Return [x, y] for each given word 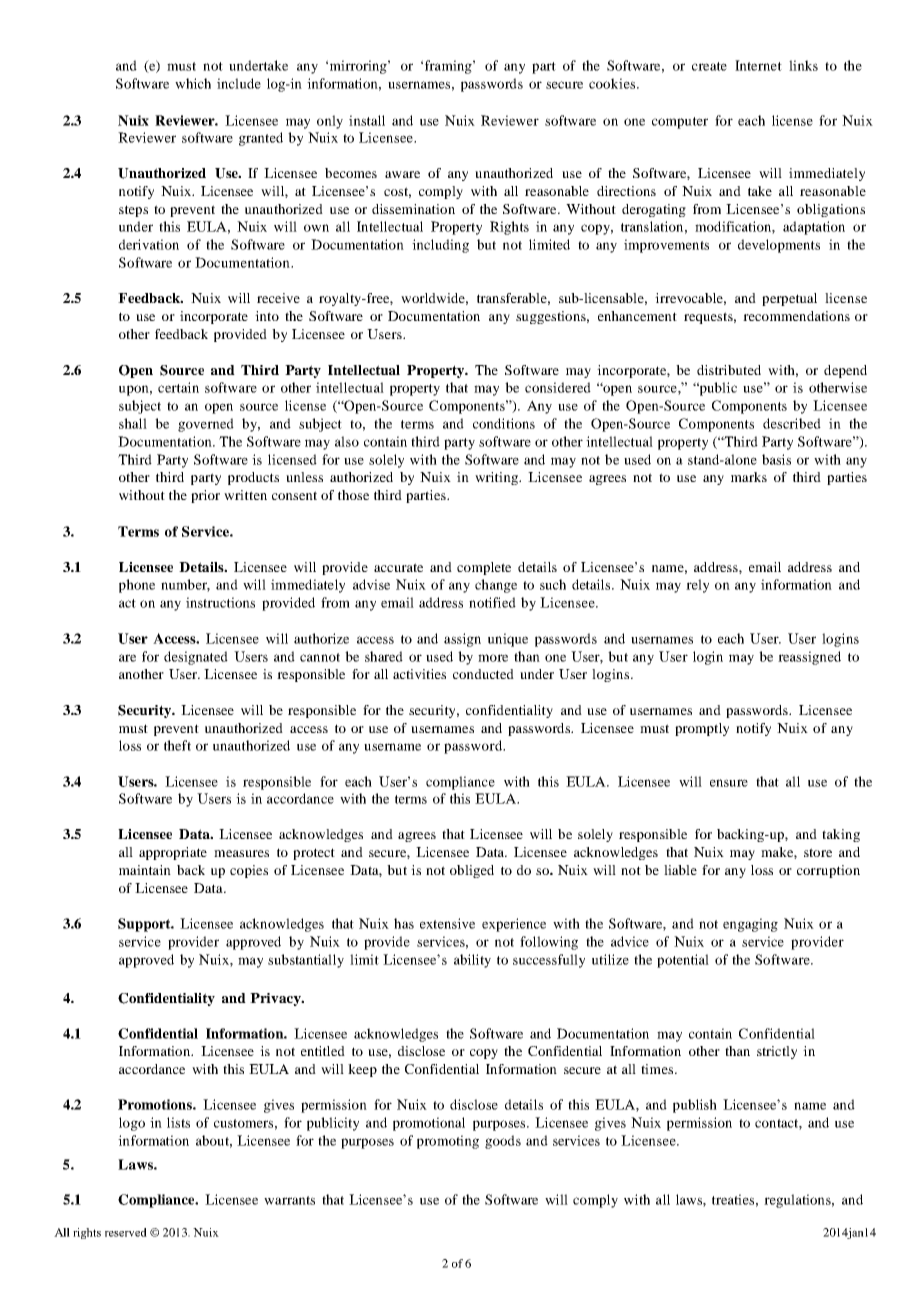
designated [196, 658]
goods [503, 1142]
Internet [758, 65]
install [367, 120]
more [493, 658]
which [193, 83]
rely [697, 586]
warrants [289, 1200]
